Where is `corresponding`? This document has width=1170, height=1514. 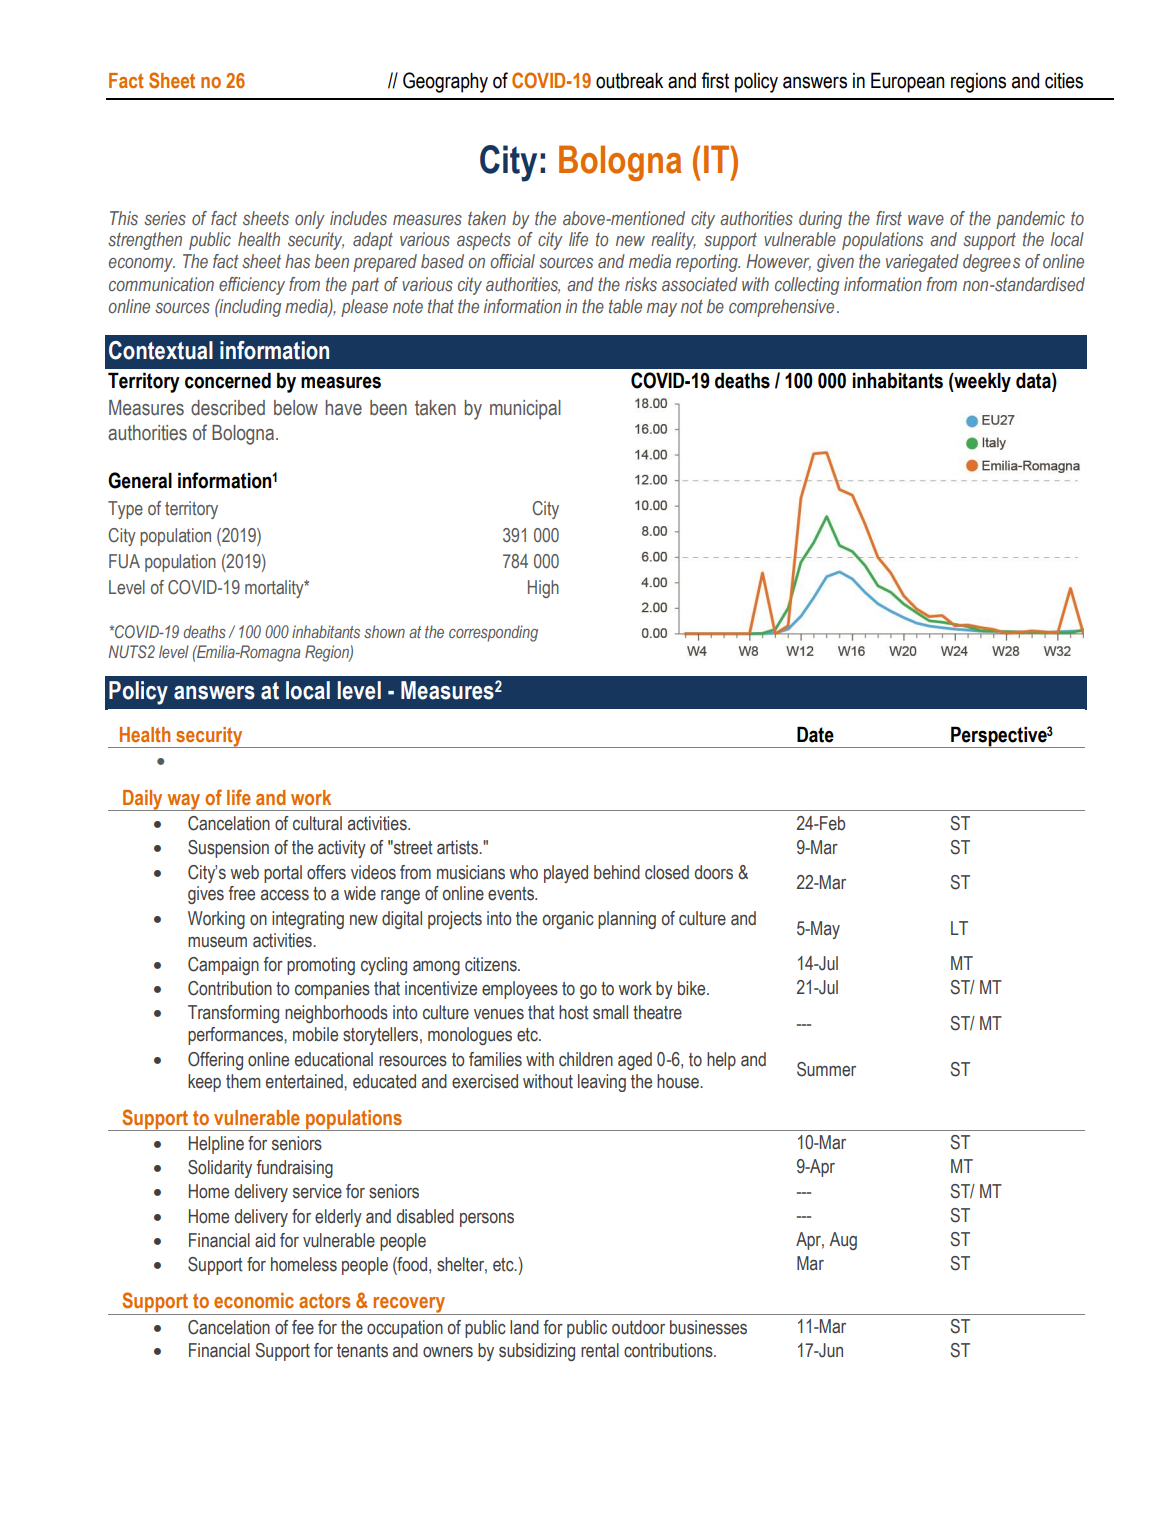 corresponding is located at coordinates (493, 633).
